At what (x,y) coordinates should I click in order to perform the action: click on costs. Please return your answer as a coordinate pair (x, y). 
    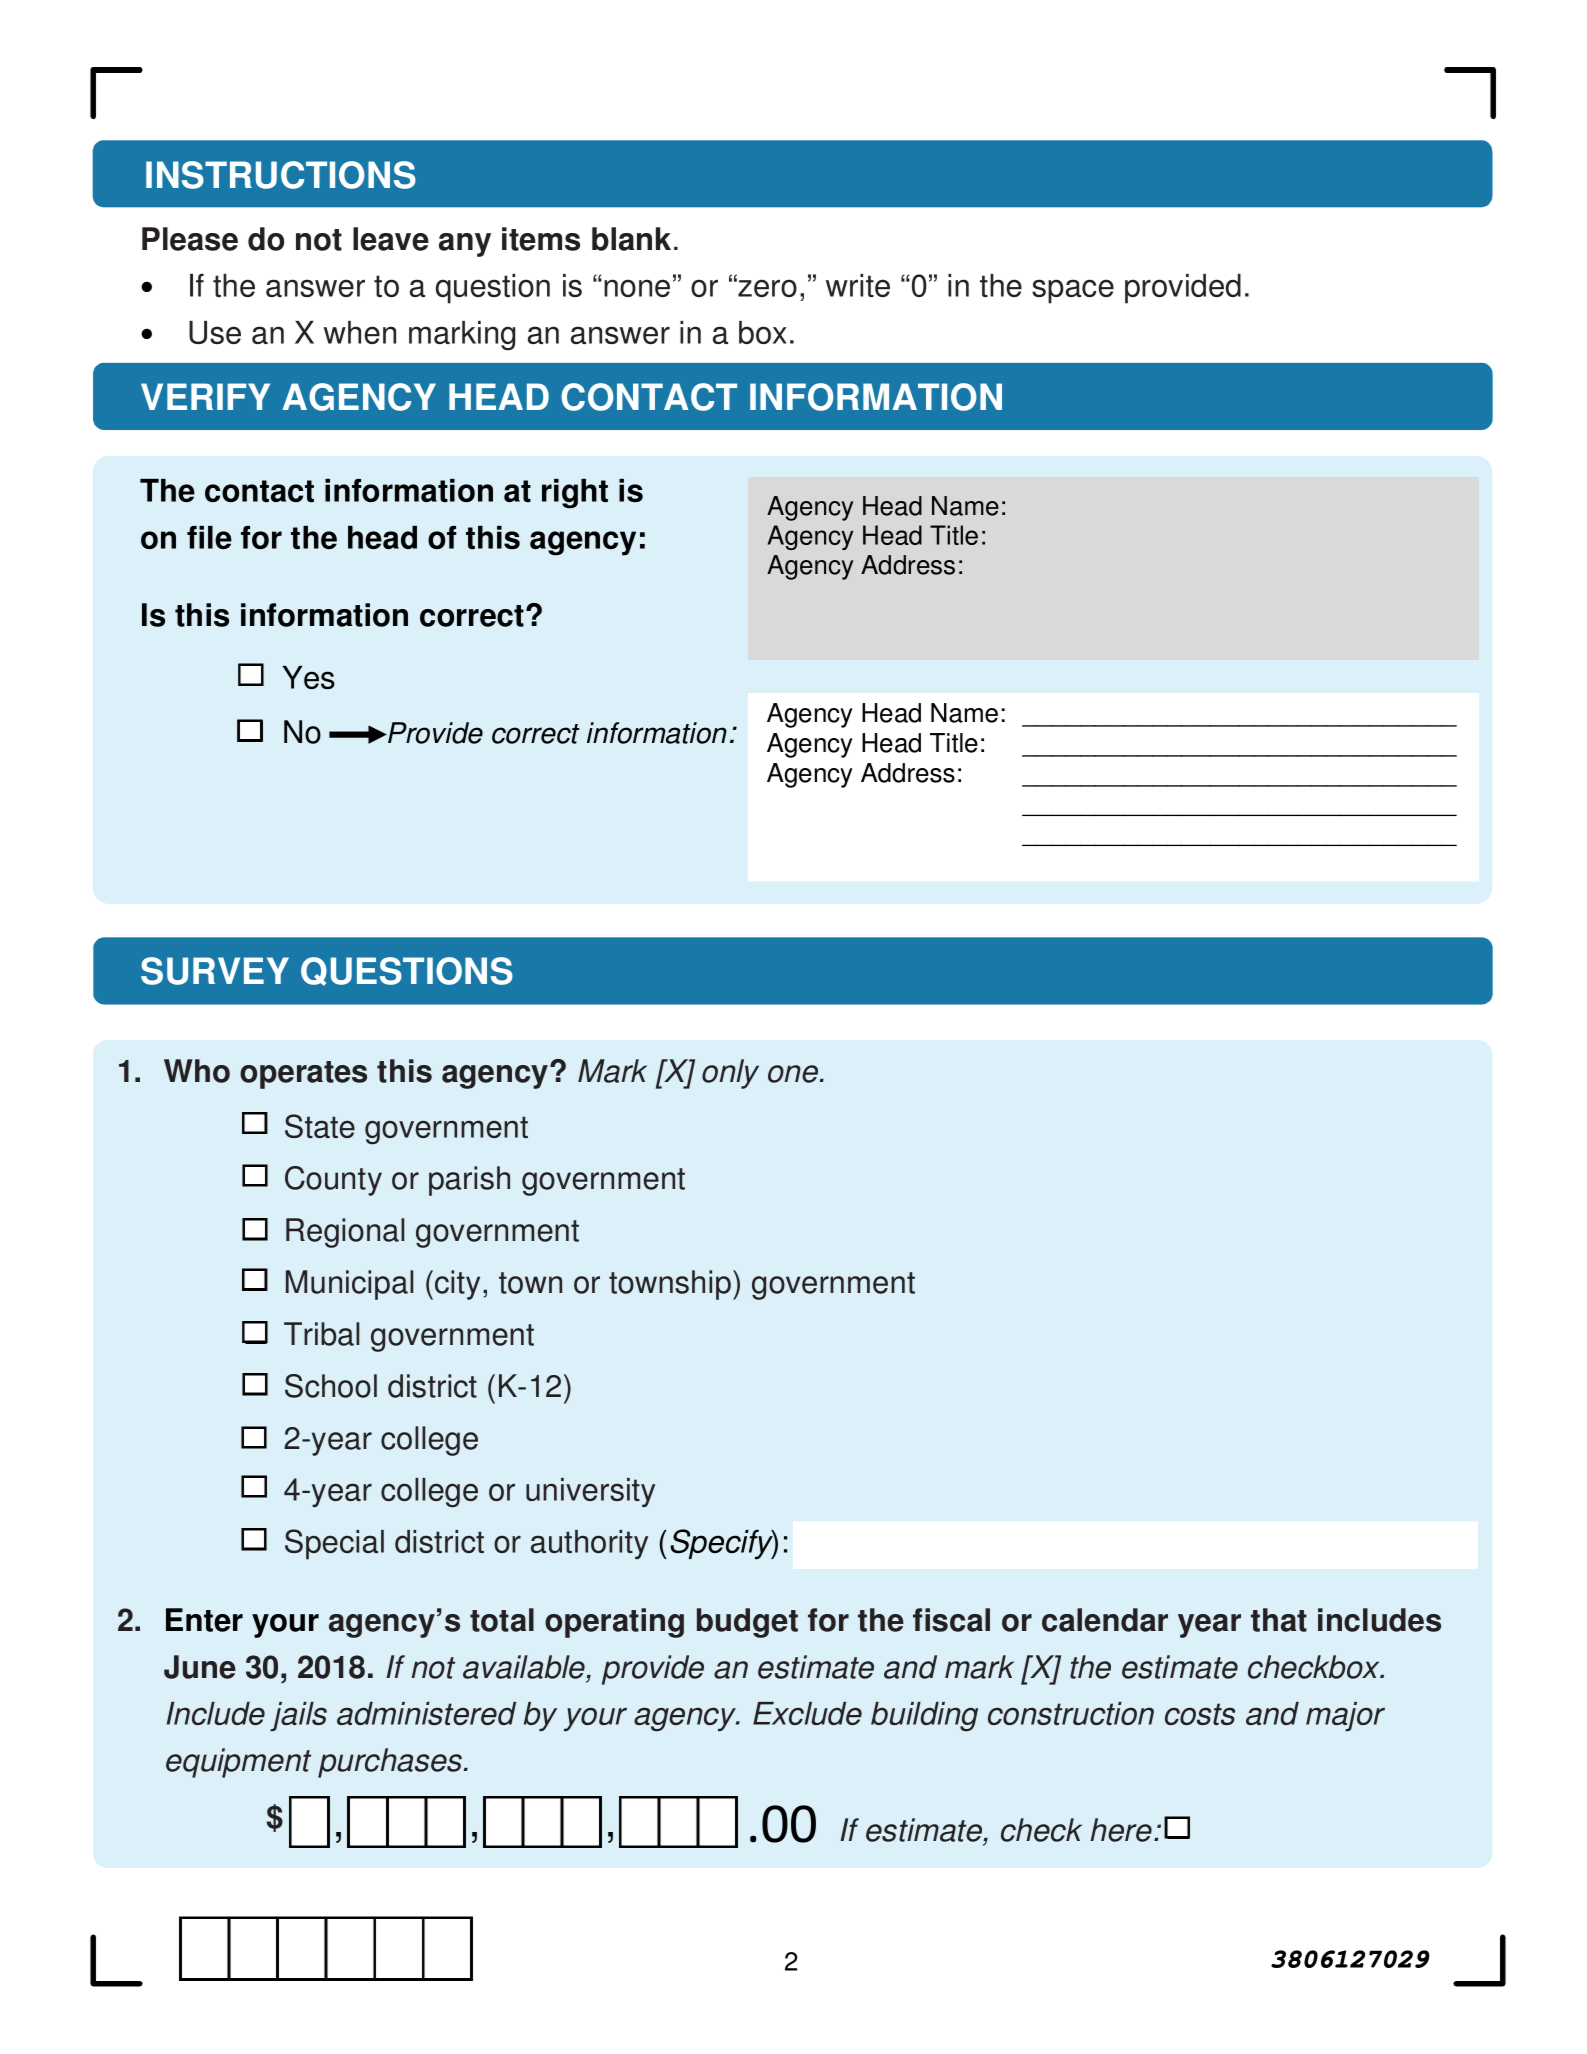
    Looking at the image, I should click on (1200, 1714).
